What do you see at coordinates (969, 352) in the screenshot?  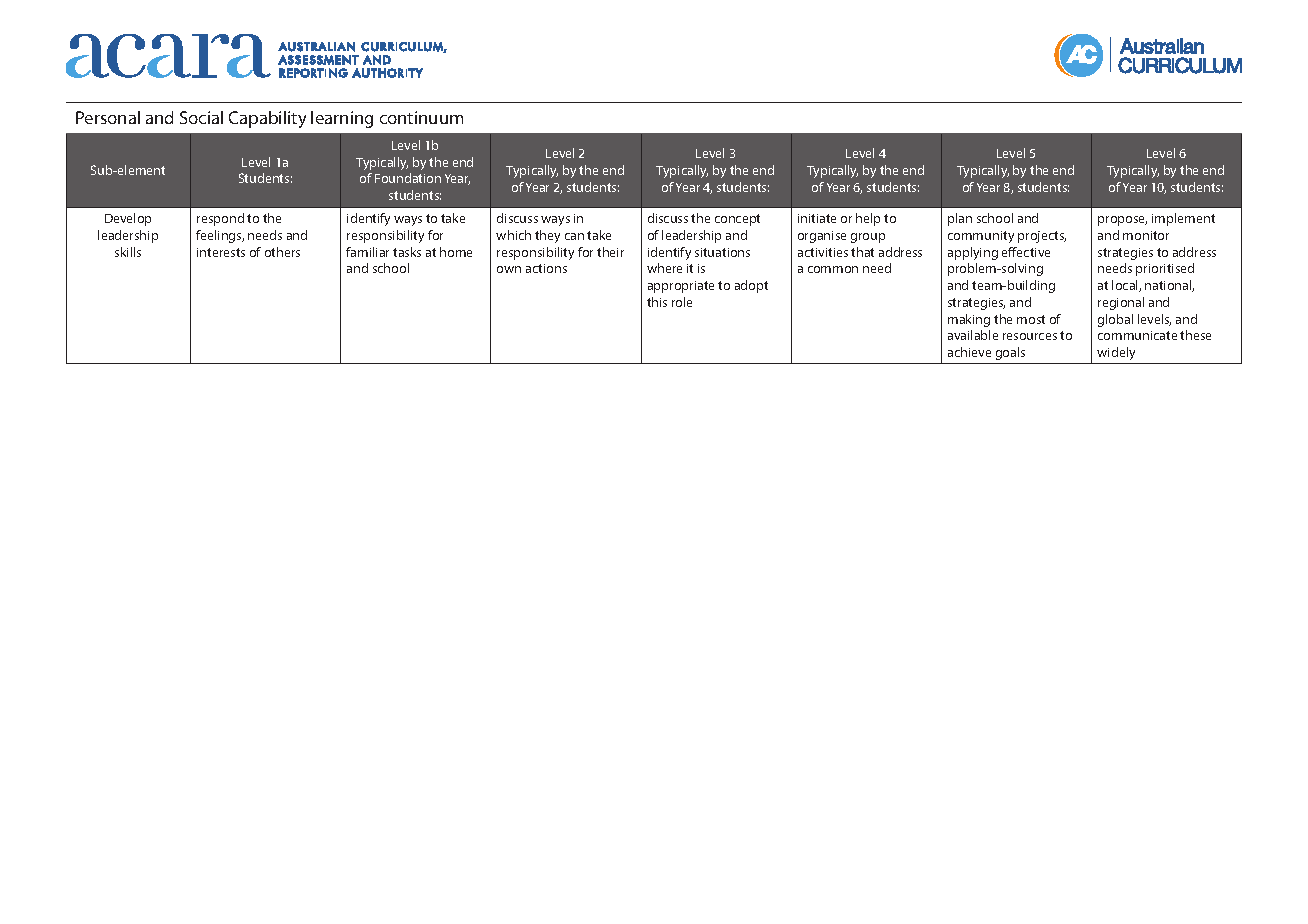 I see `achieve` at bounding box center [969, 352].
